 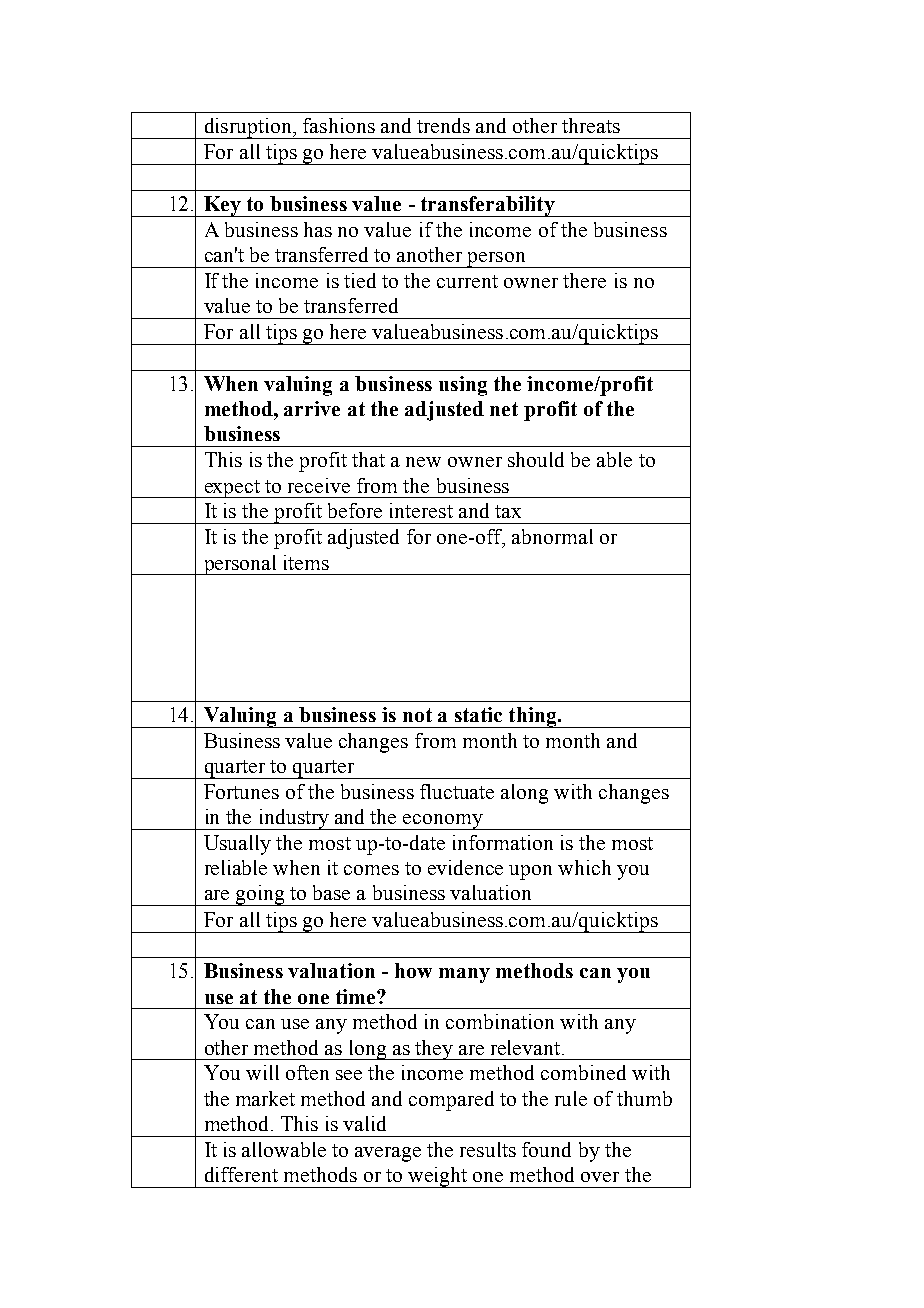 What do you see at coordinates (265, 1098) in the screenshot?
I see `market` at bounding box center [265, 1098].
